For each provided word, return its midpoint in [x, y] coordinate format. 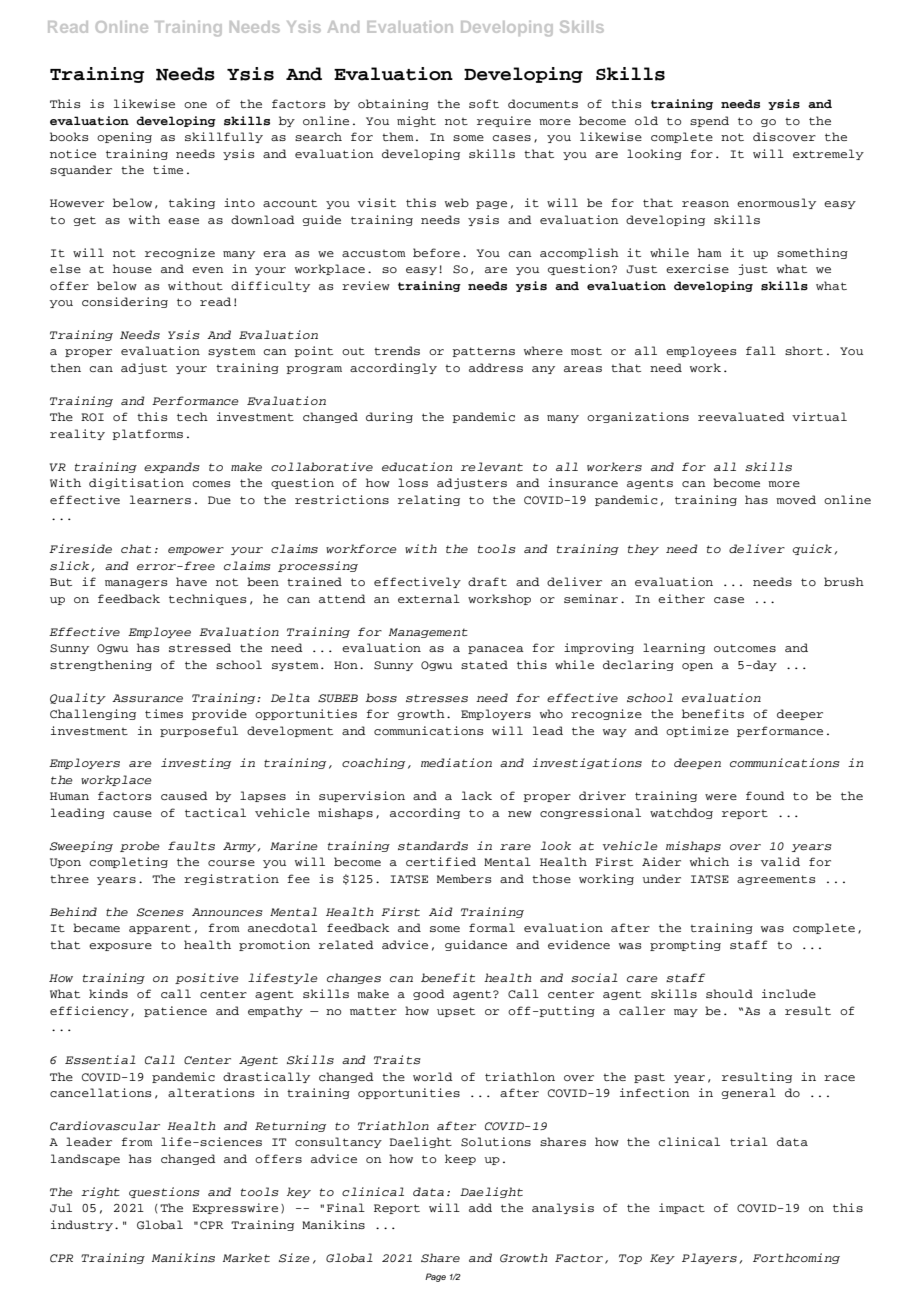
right [100, 1192]
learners [160, 499]
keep [460, 1159]
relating [429, 500]
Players [709, 1258]
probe [140, 846]
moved [796, 499]
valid [780, 861]
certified [441, 861]
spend [709, 121]
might [416, 121]
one [195, 105]
